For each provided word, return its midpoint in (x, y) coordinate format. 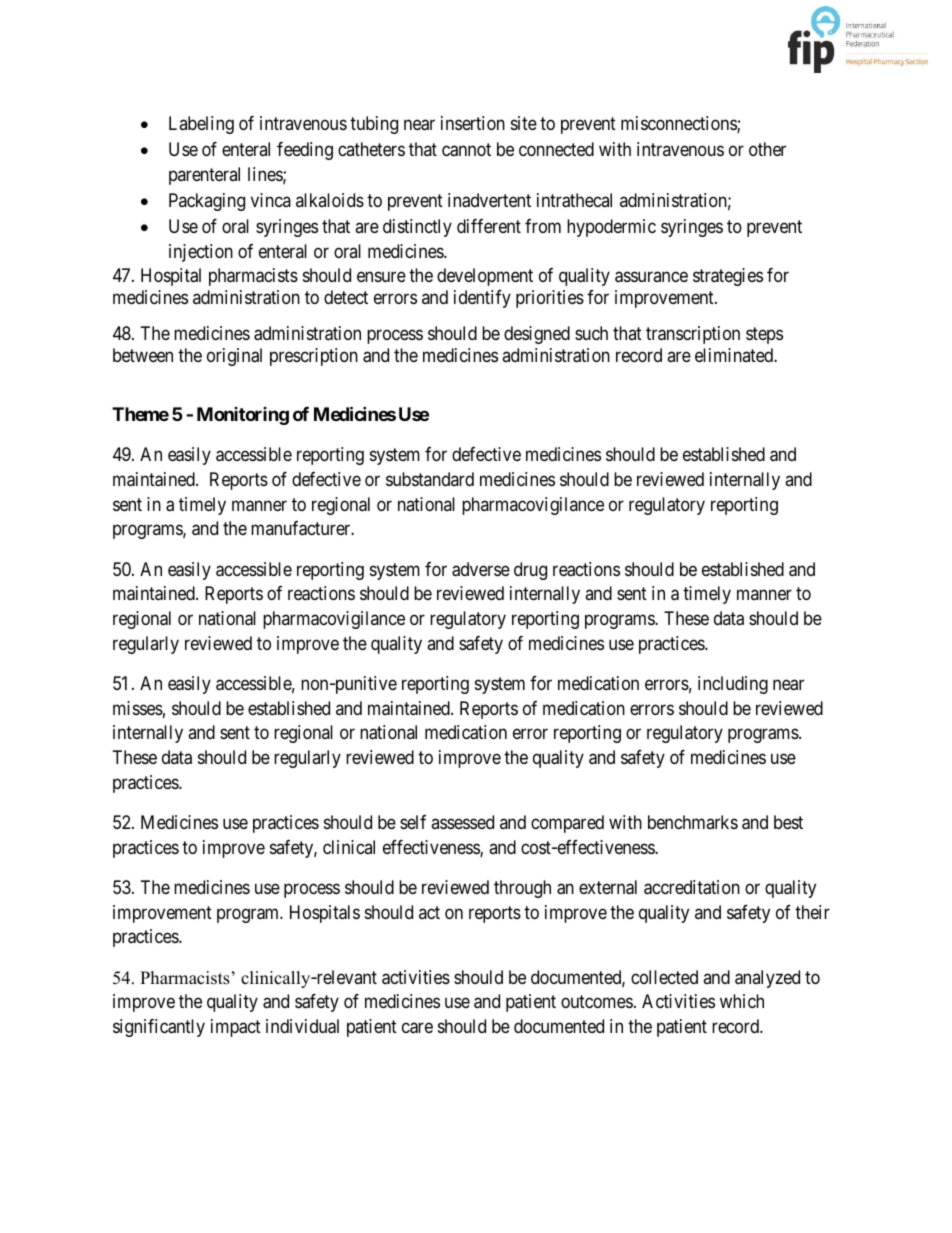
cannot (466, 150)
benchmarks (693, 822)
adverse (481, 569)
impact (236, 1028)
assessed (462, 822)
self (413, 822)
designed (537, 335)
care (417, 1028)
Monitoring (243, 416)
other (767, 149)
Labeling (201, 125)
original (234, 357)
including (733, 685)
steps (764, 336)
